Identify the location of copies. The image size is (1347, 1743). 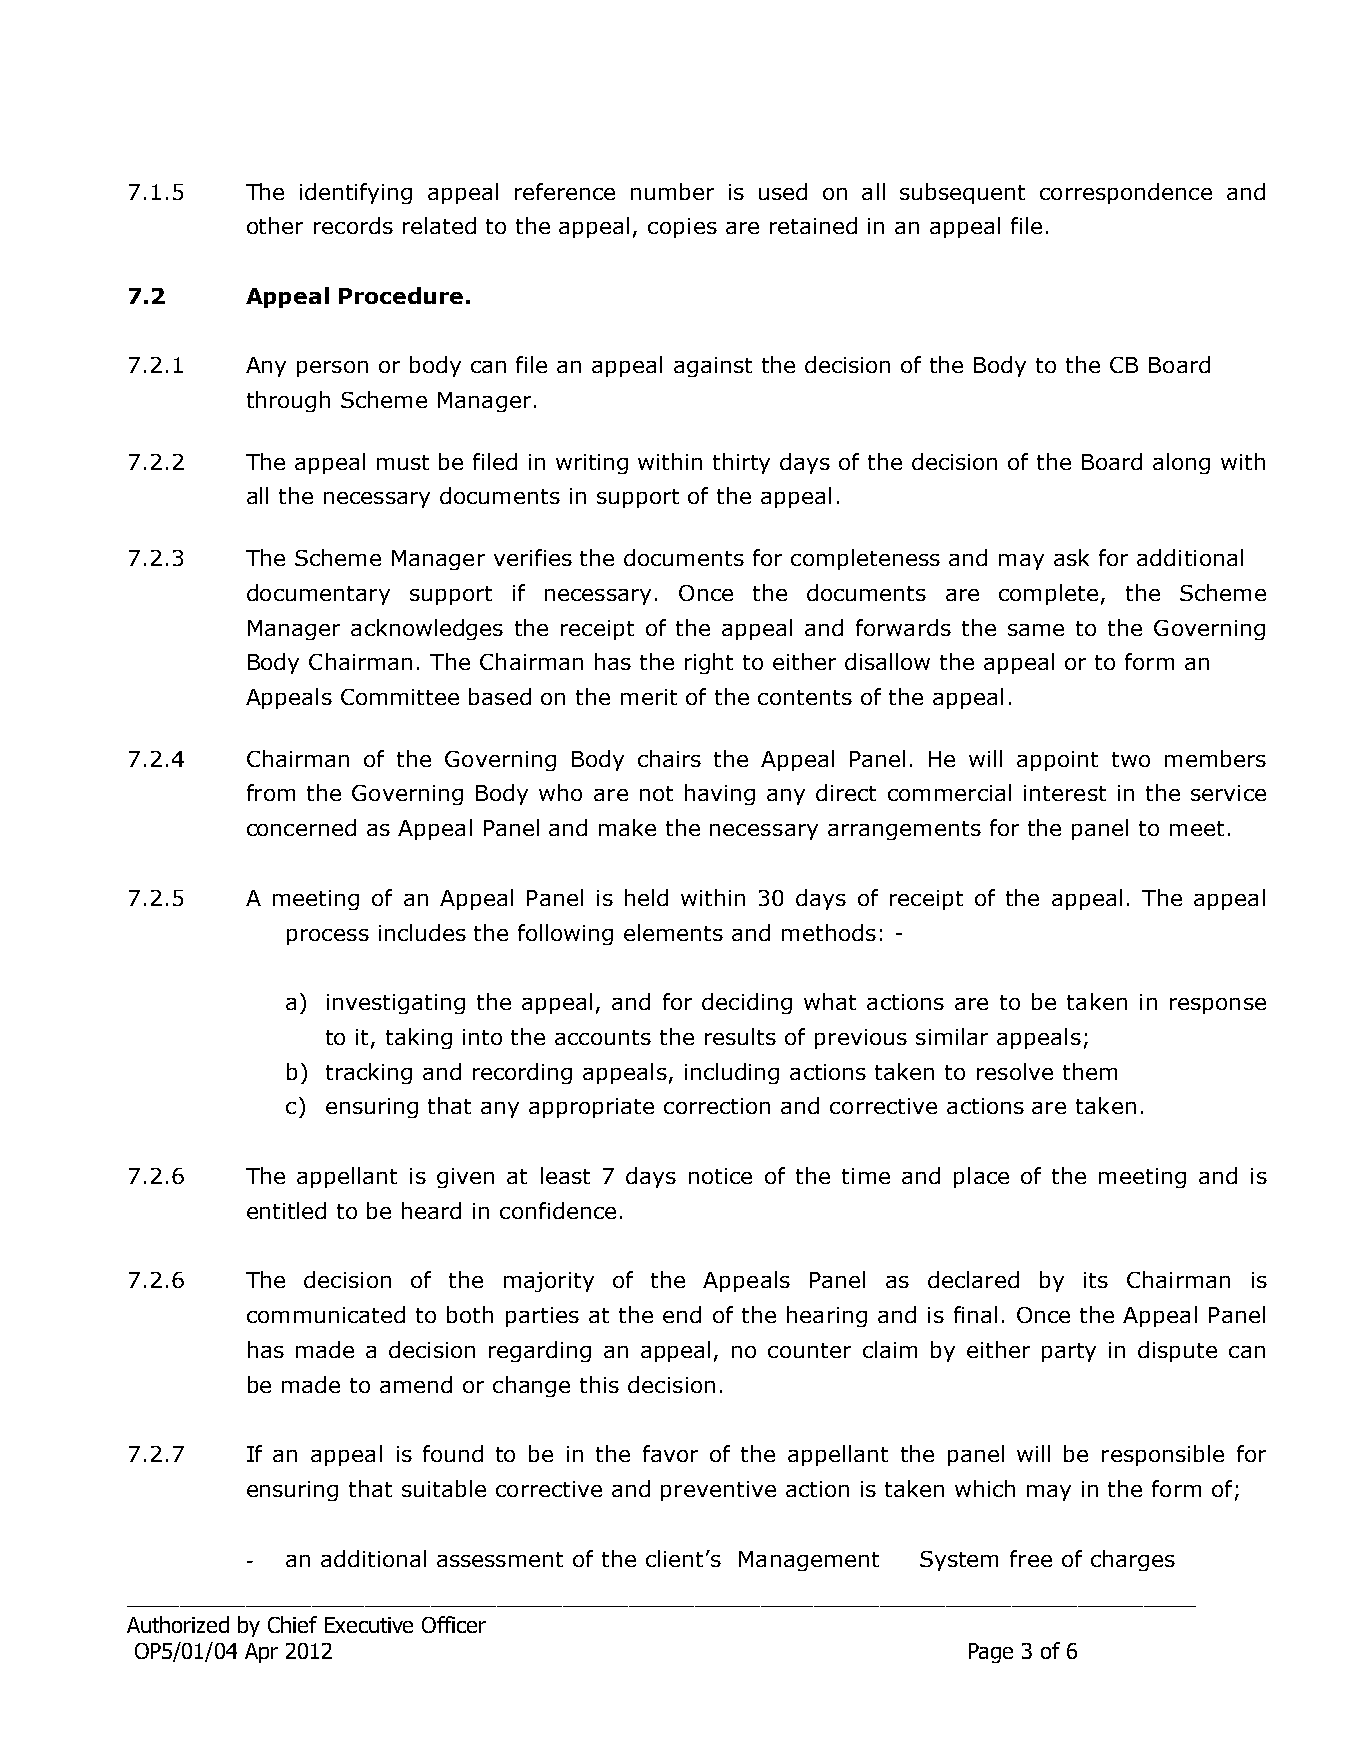
(682, 228).
